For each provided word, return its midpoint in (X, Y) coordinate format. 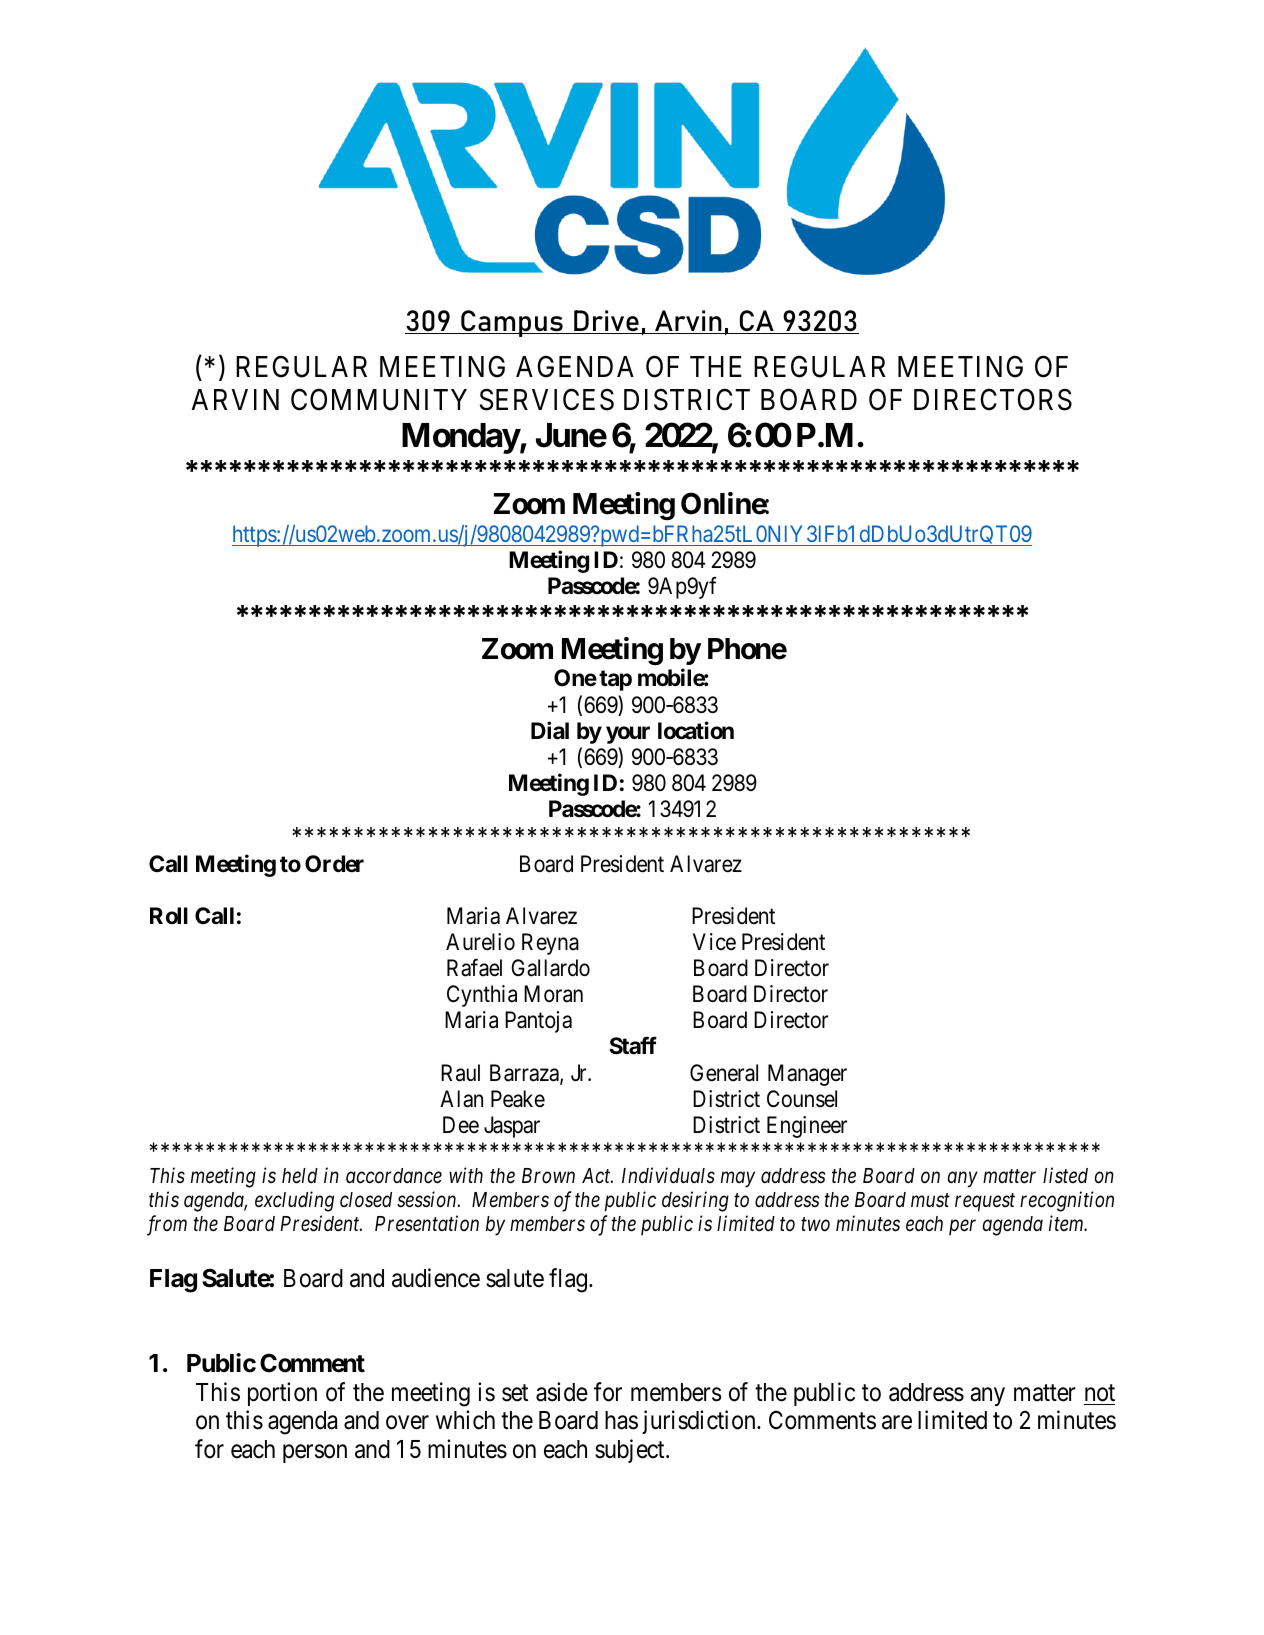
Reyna (550, 944)
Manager (807, 1075)
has (621, 1420)
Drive (606, 322)
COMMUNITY (379, 399)
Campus (512, 323)
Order (334, 864)
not (1100, 1393)
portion (282, 1394)
